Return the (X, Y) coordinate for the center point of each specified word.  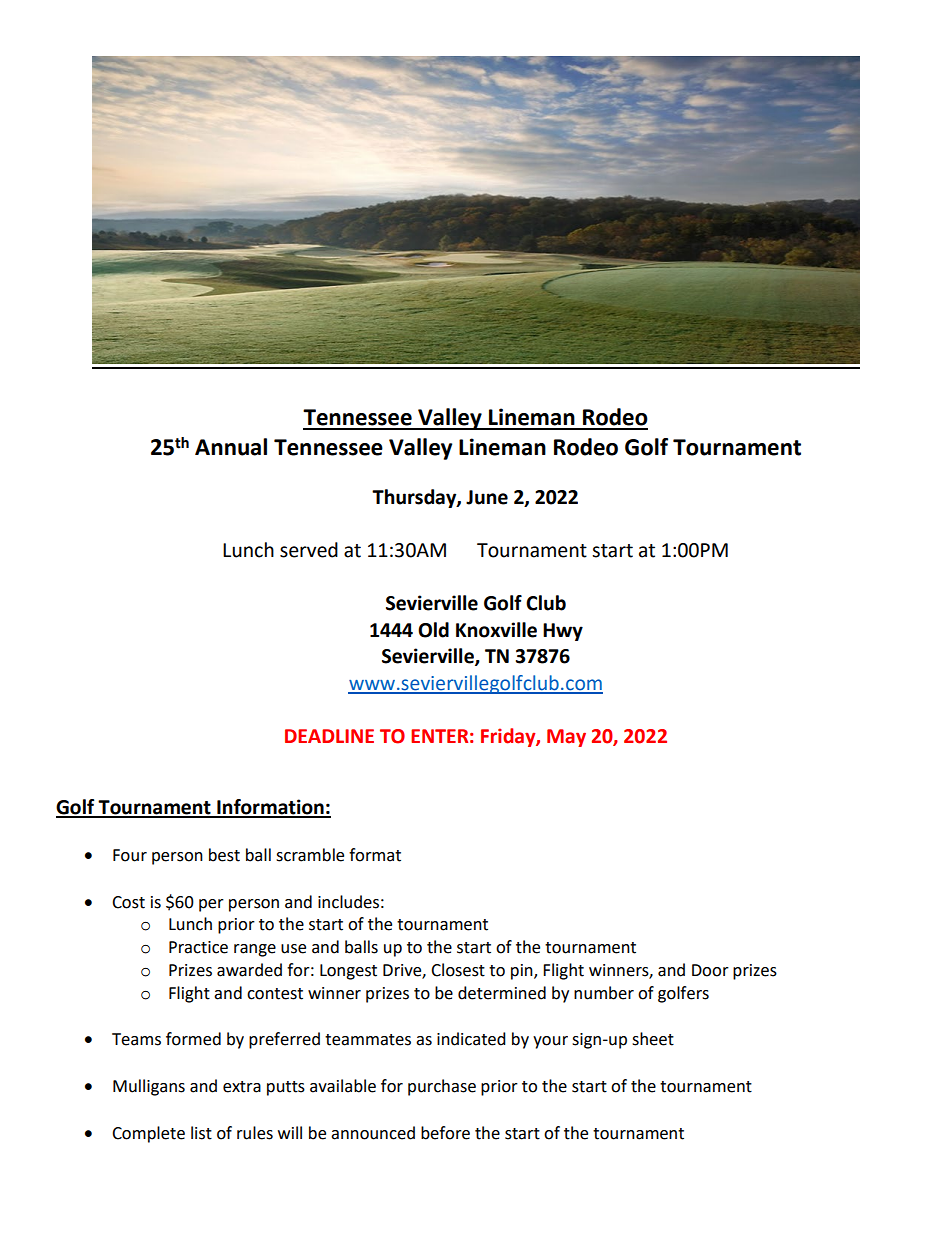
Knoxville (496, 630)
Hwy (563, 632)
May (566, 738)
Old (433, 630)
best (224, 855)
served (309, 550)
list (201, 1133)
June (487, 497)
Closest (458, 970)
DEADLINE (329, 736)
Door (710, 970)
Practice (198, 947)
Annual (231, 447)
